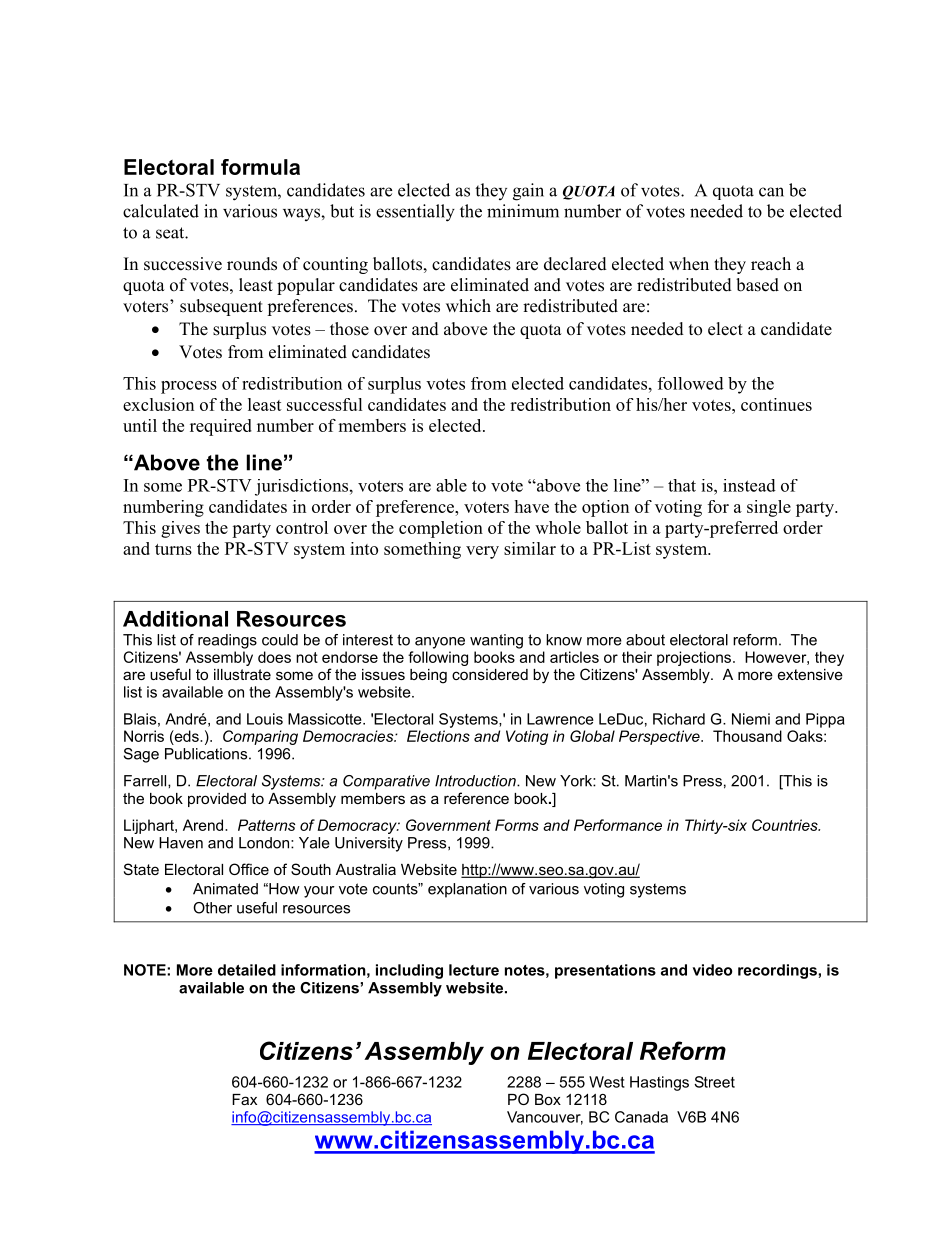 This screenshot has height=1233, width=952. Describe the element at coordinates (249, 869) in the screenshot. I see `Office` at that location.
